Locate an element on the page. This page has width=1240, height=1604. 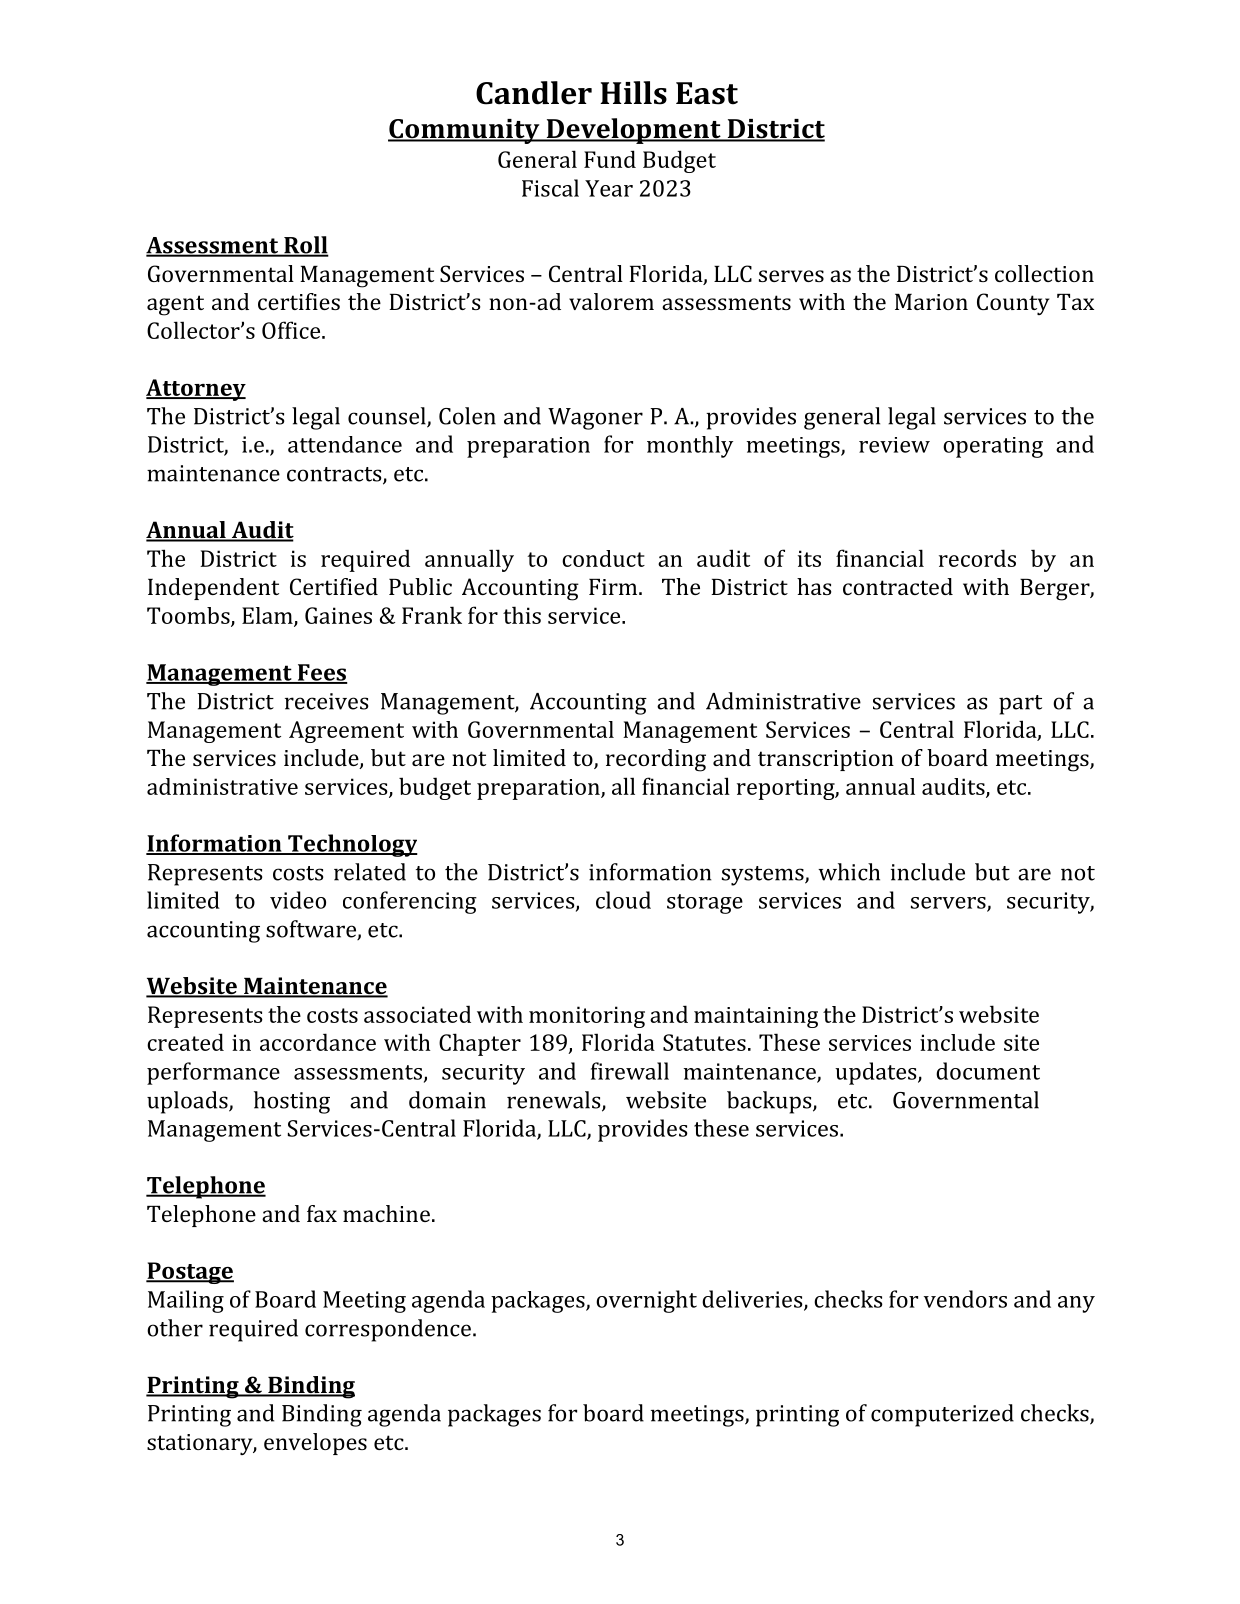
Agreement is located at coordinates (346, 732).
